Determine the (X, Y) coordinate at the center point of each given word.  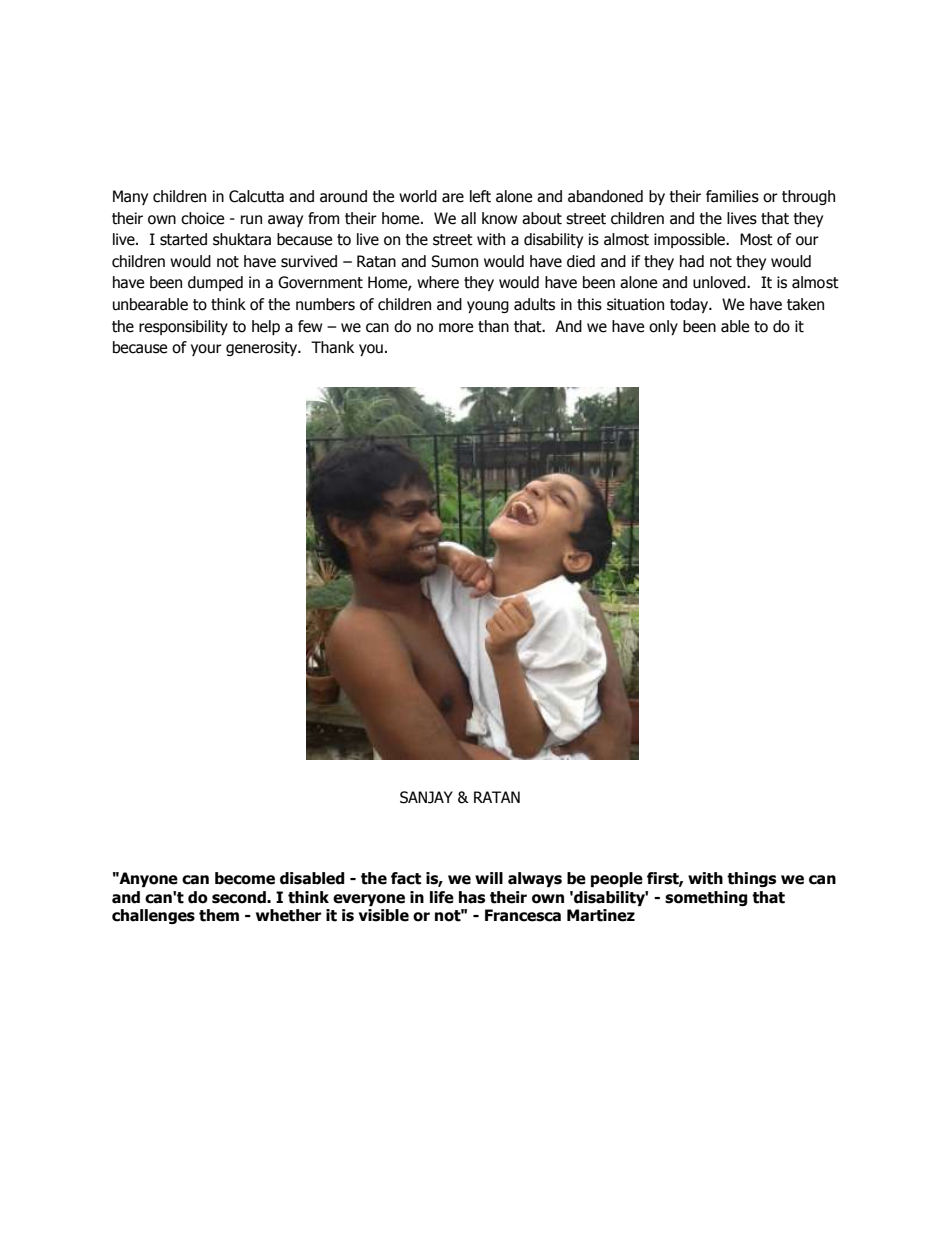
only (663, 327)
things (751, 879)
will (489, 878)
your (206, 350)
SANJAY (426, 797)
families (732, 196)
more (456, 328)
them (219, 915)
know (499, 218)
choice (202, 218)
